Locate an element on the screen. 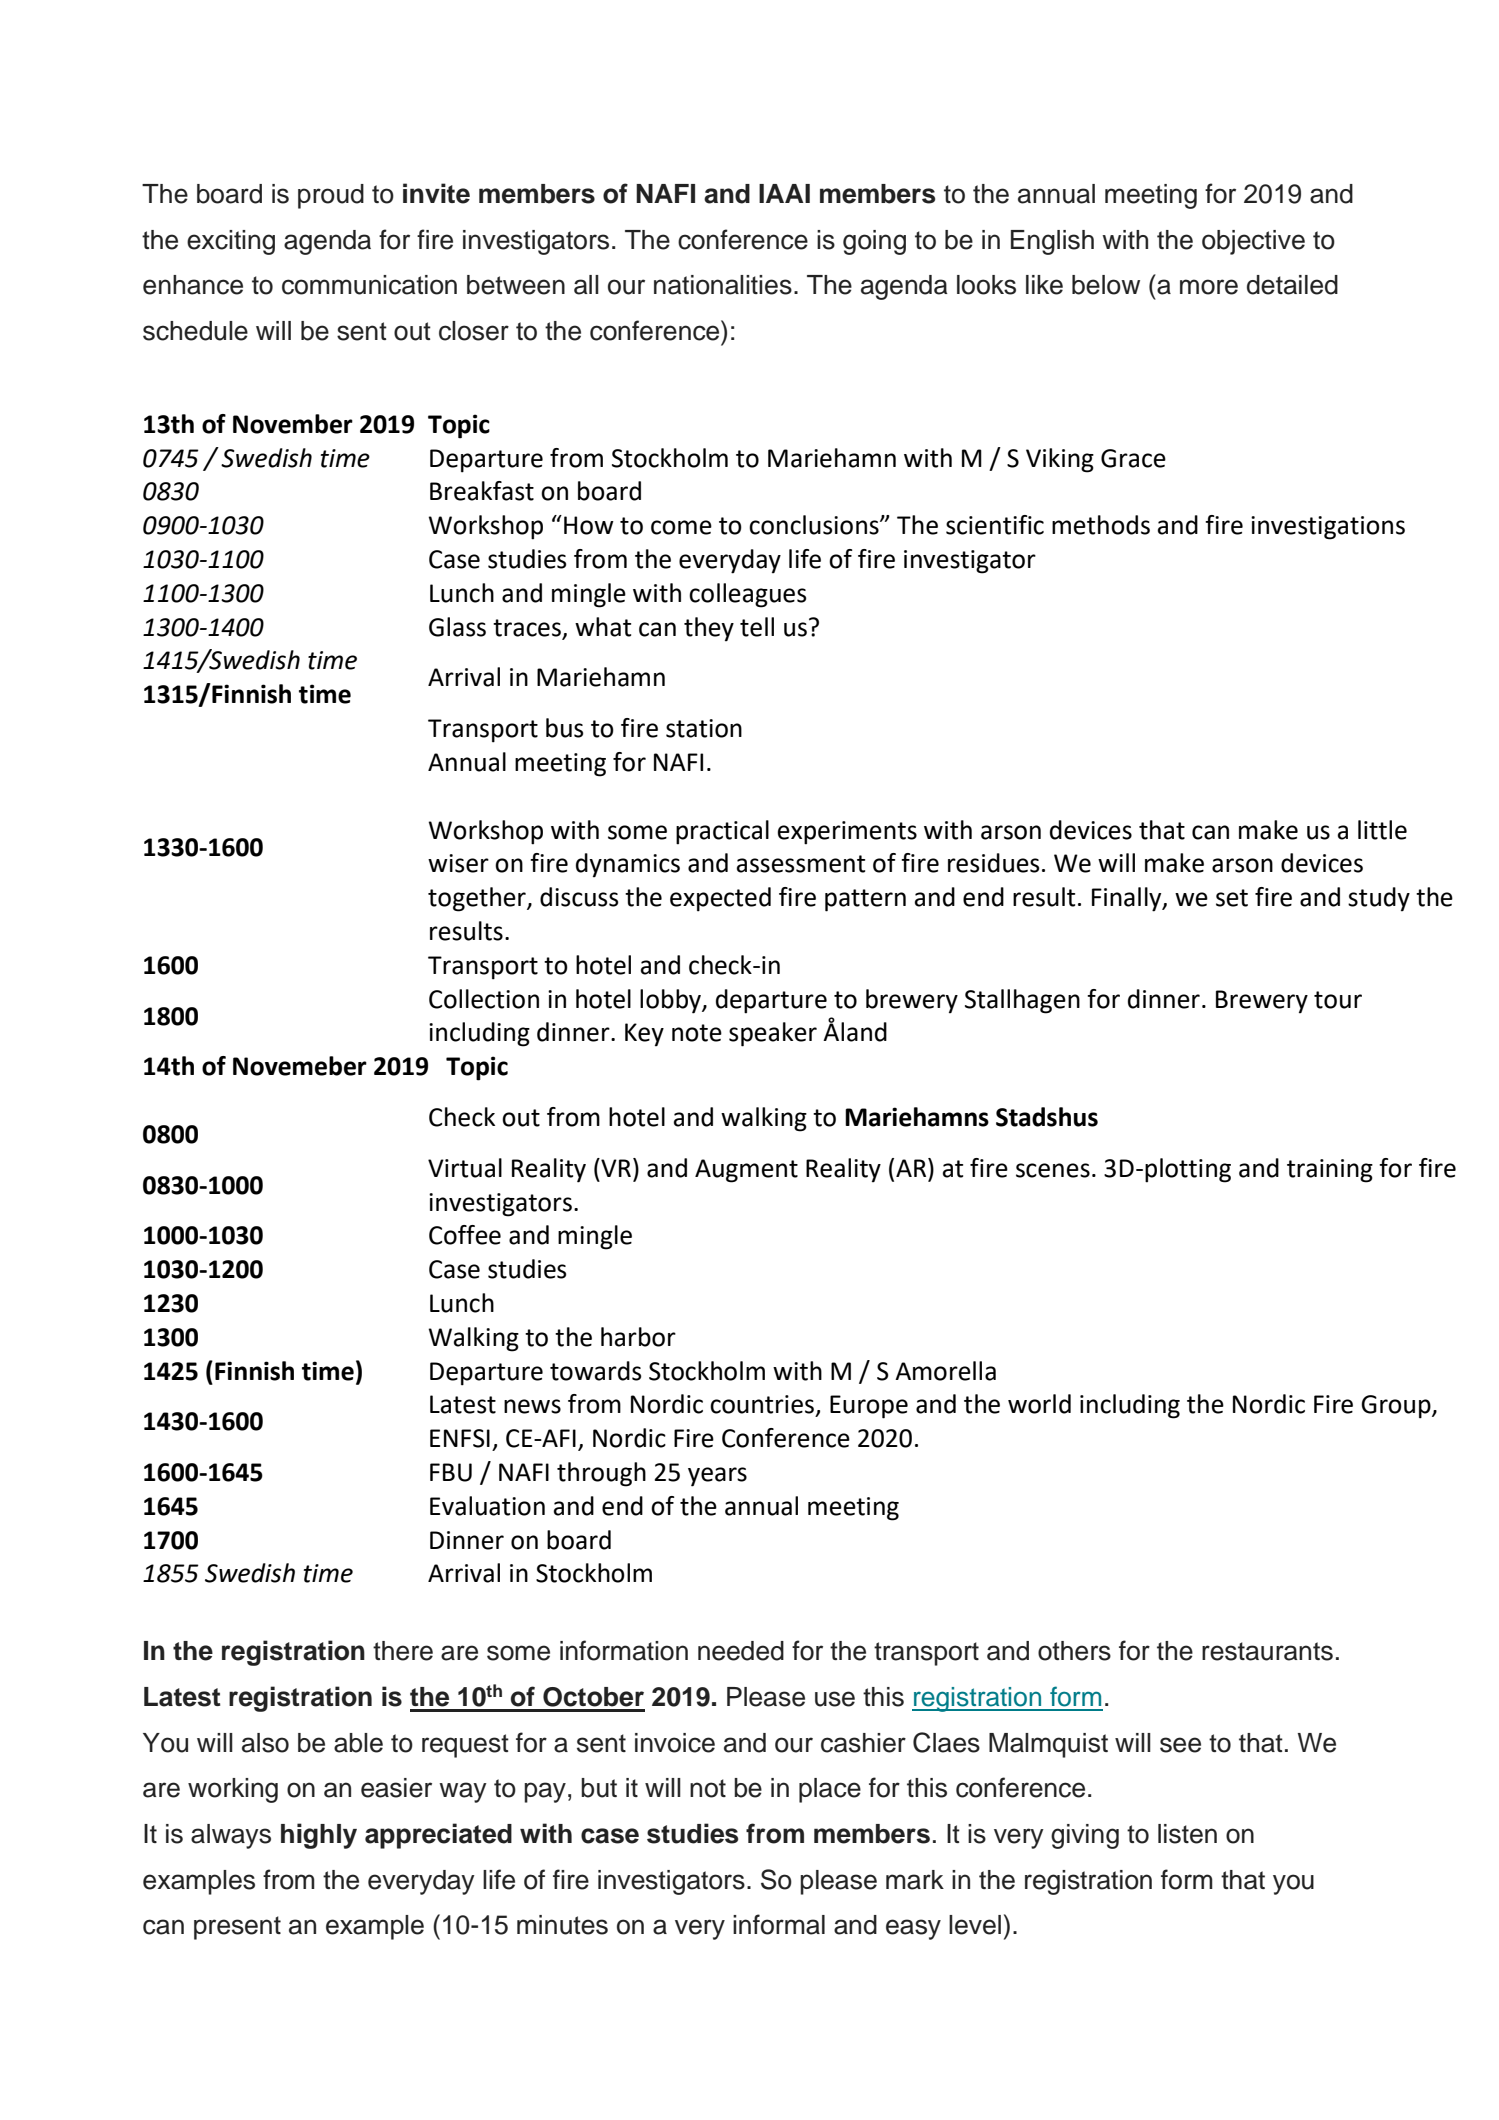 The image size is (1499, 2120). communication is located at coordinates (369, 285).
